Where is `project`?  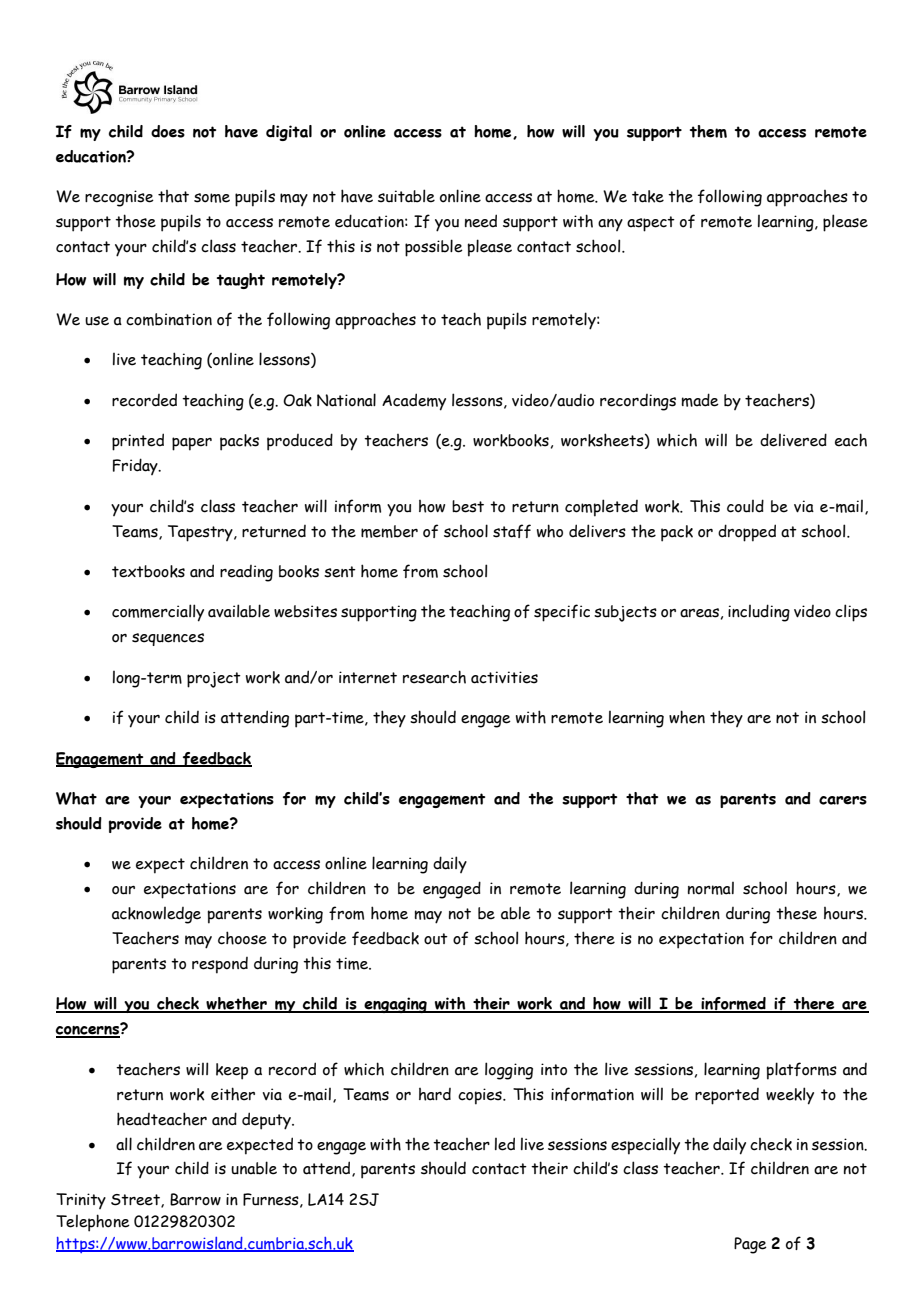 project is located at coordinates (214, 680).
